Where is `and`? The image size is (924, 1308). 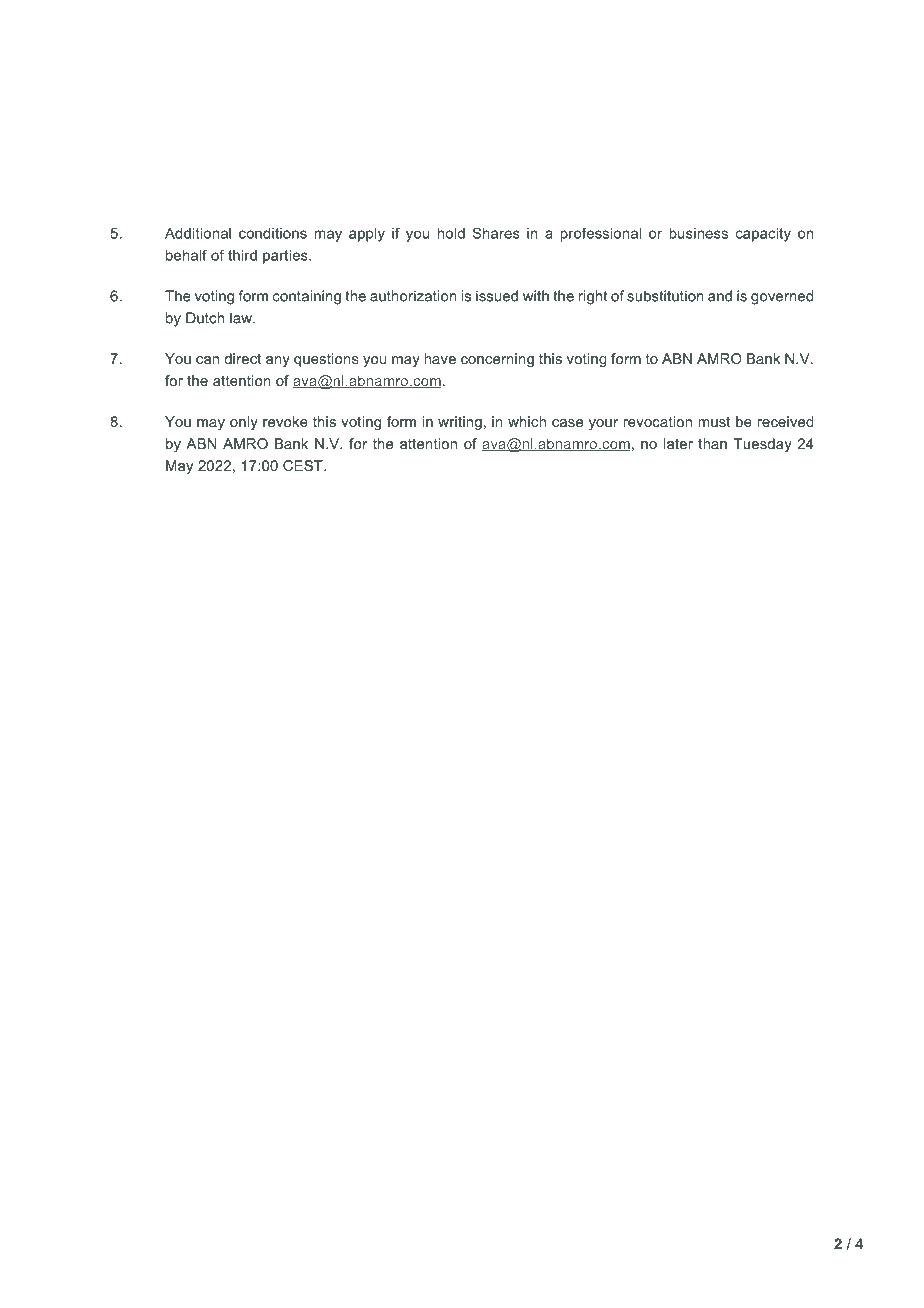
and is located at coordinates (720, 296).
